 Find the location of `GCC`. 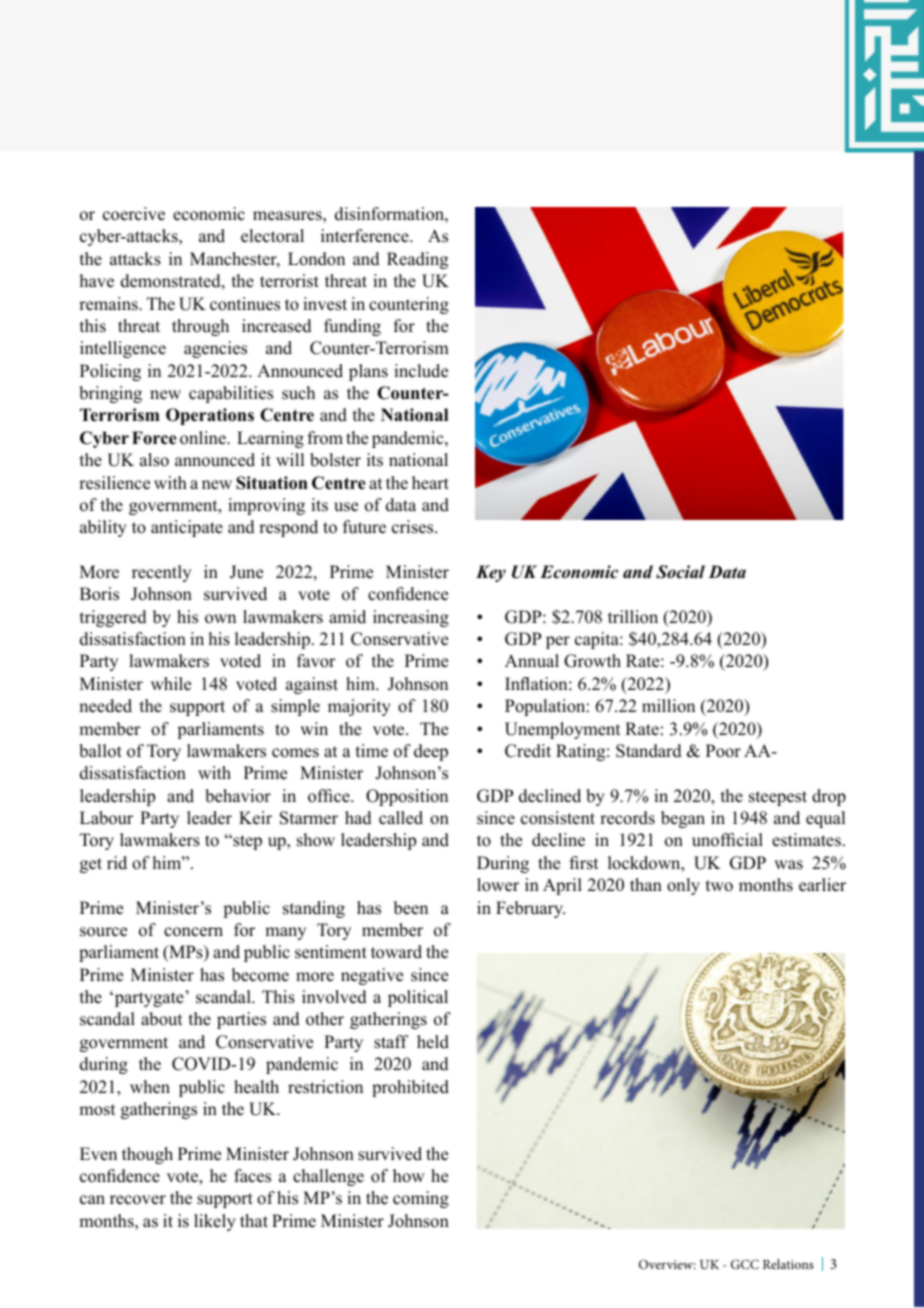

GCC is located at coordinates (745, 1264).
